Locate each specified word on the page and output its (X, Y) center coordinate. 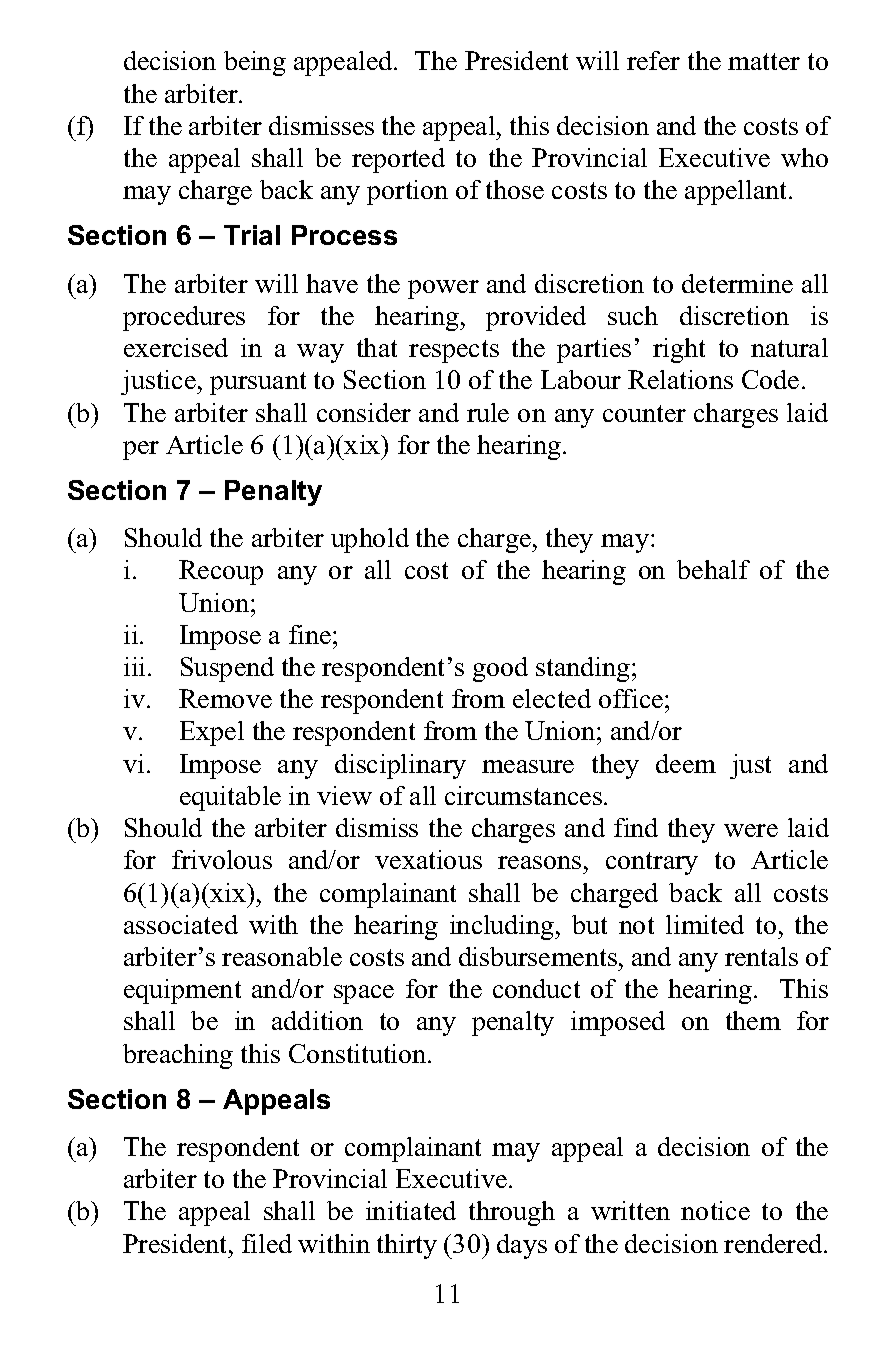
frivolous (222, 859)
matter (764, 61)
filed (267, 1243)
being (255, 63)
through (512, 1213)
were (751, 830)
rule (488, 412)
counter (644, 413)
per (141, 450)
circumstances (523, 795)
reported (398, 160)
